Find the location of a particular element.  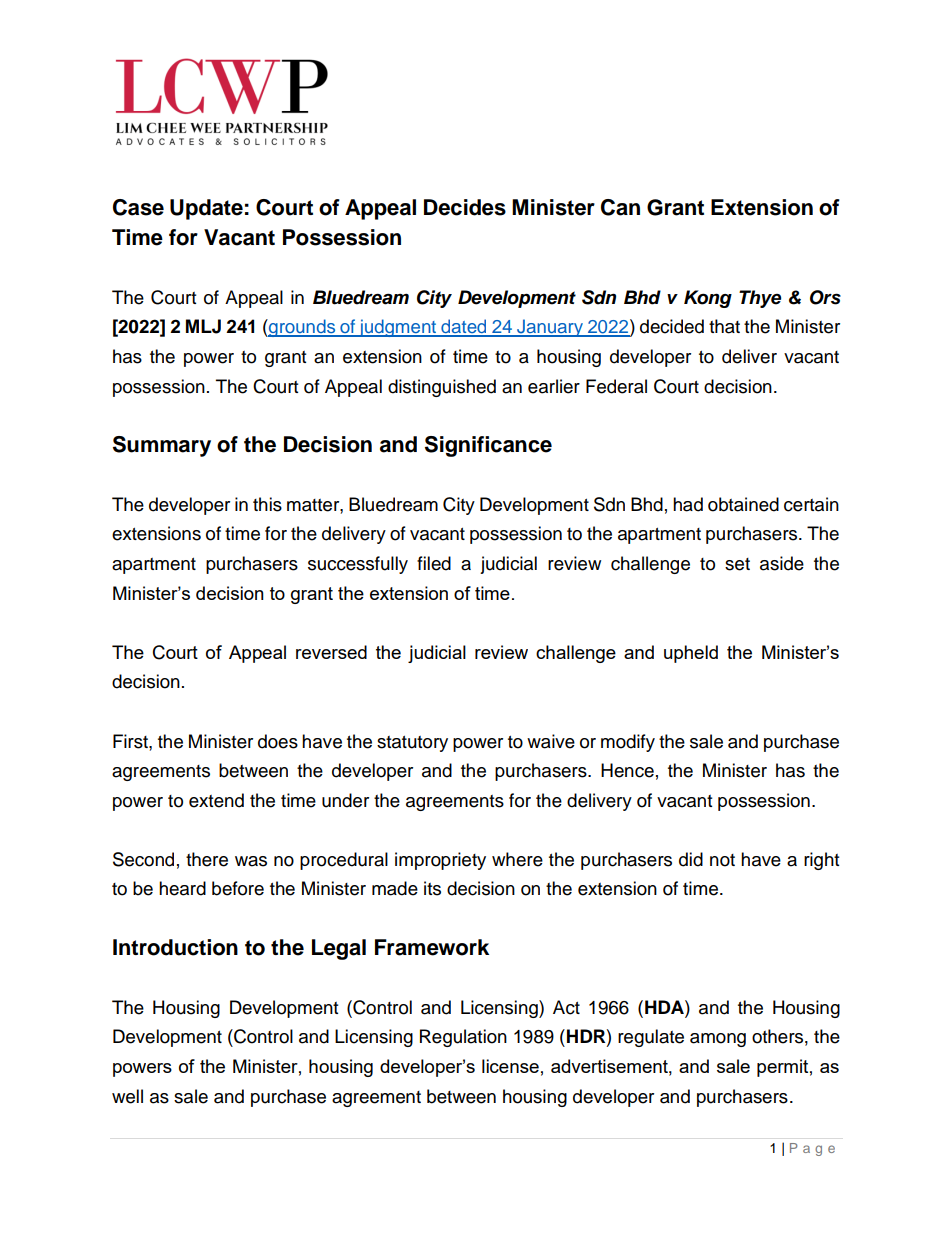

filed is located at coordinates (434, 563).
